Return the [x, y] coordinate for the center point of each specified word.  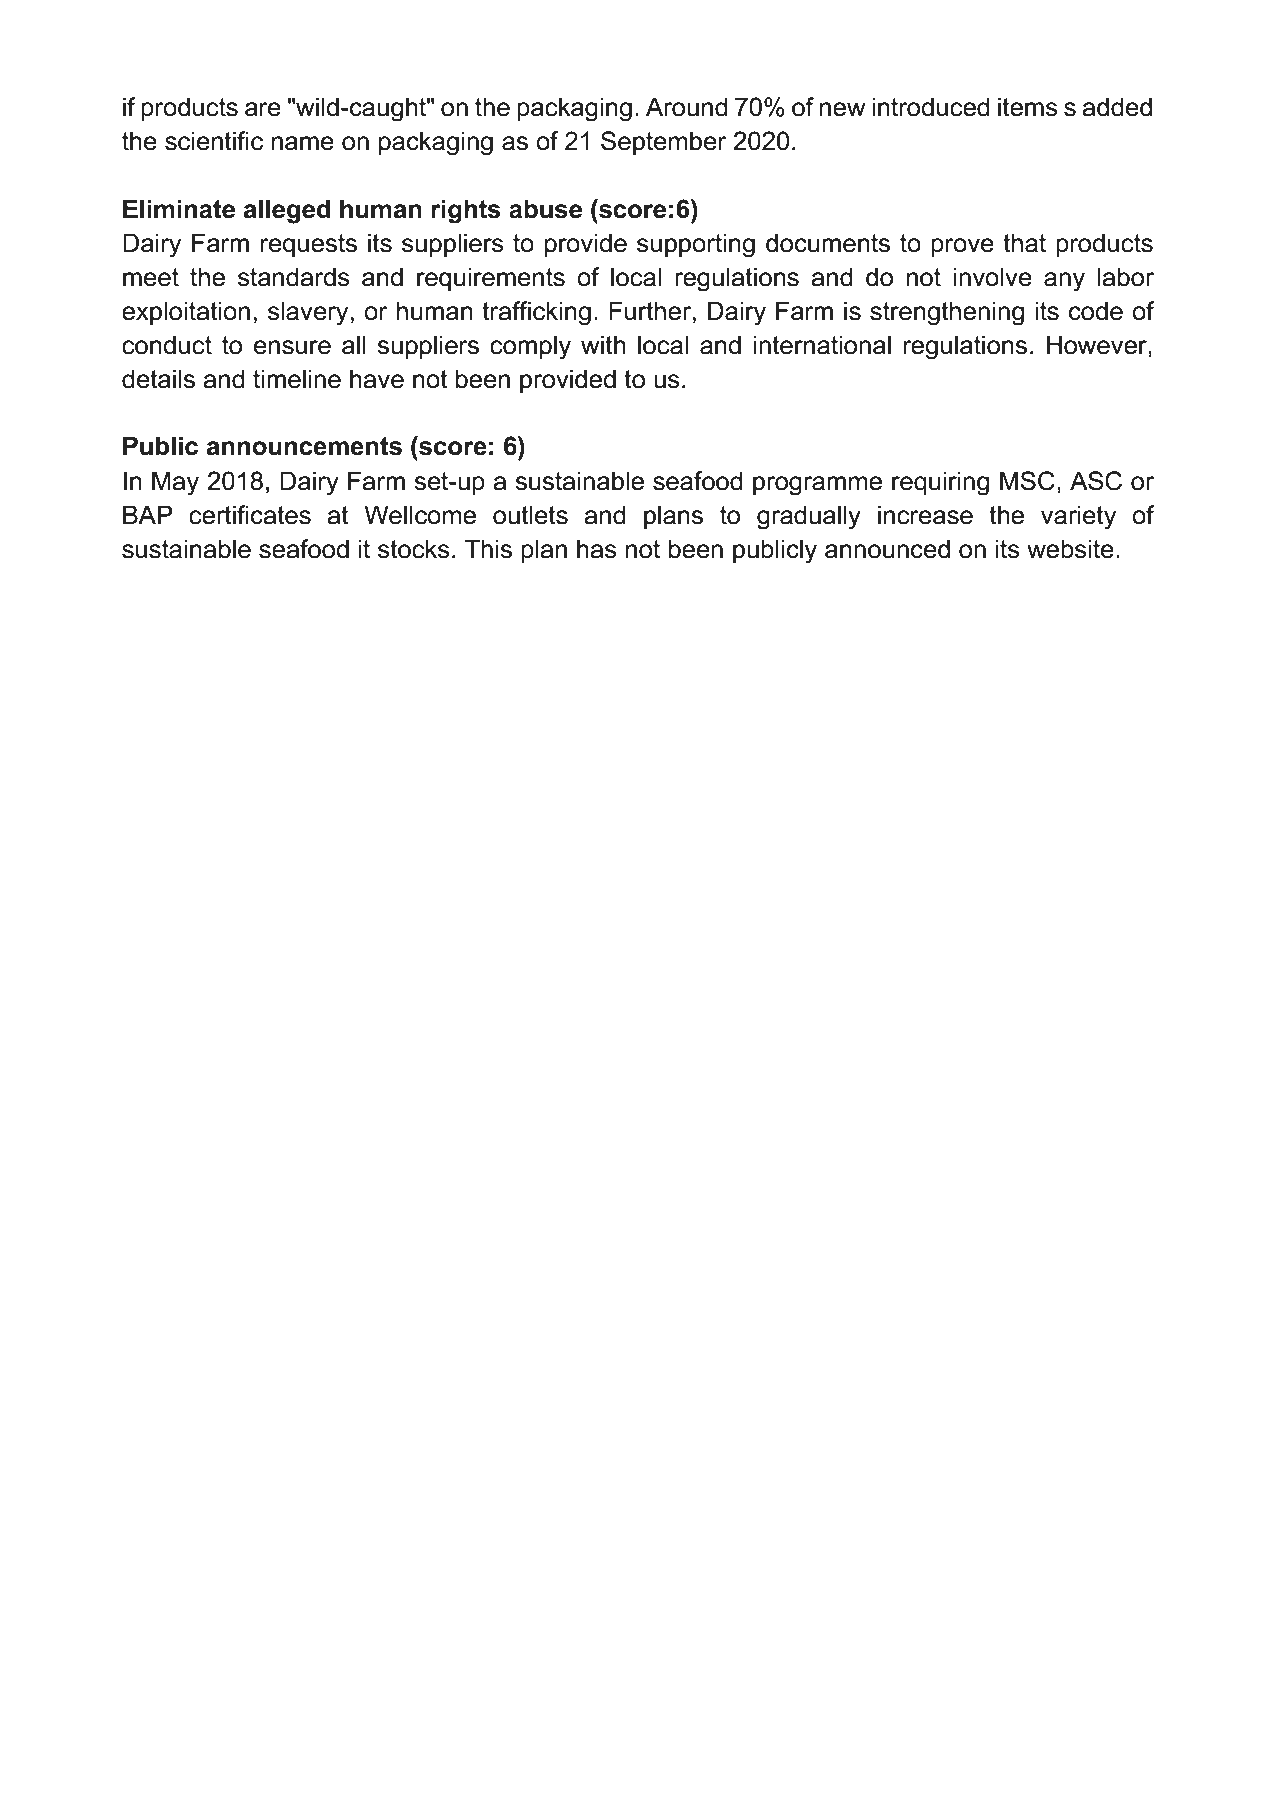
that [1024, 243]
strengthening [947, 313]
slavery [308, 313]
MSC [1027, 481]
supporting [696, 245]
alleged [287, 211]
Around [687, 107]
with [603, 344]
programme [817, 486]
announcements [304, 446]
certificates [250, 515]
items [1028, 107]
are [263, 109]
